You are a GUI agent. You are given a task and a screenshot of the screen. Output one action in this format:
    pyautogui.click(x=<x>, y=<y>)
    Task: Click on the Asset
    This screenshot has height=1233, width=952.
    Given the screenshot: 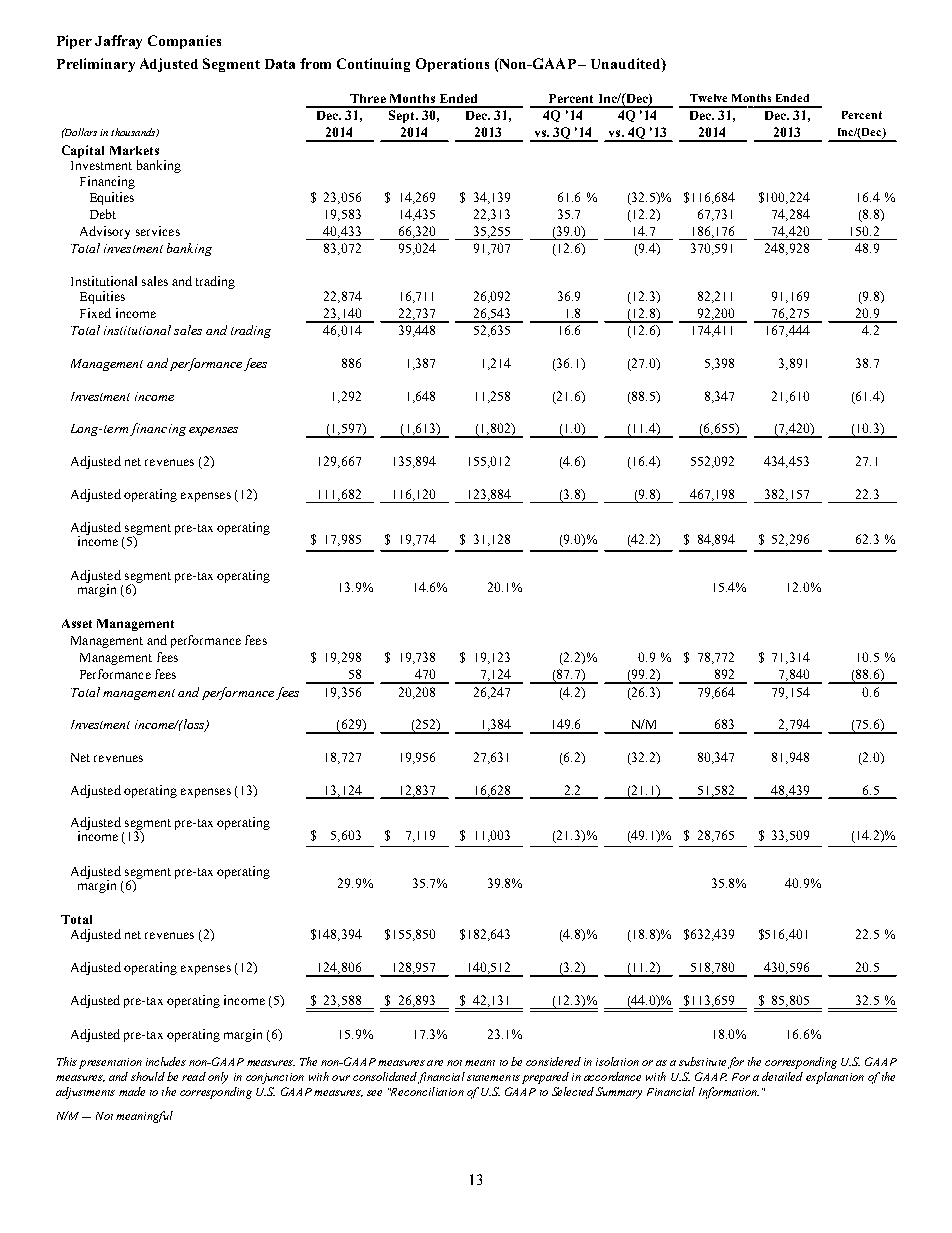 What is the action you would take?
    pyautogui.click(x=77, y=623)
